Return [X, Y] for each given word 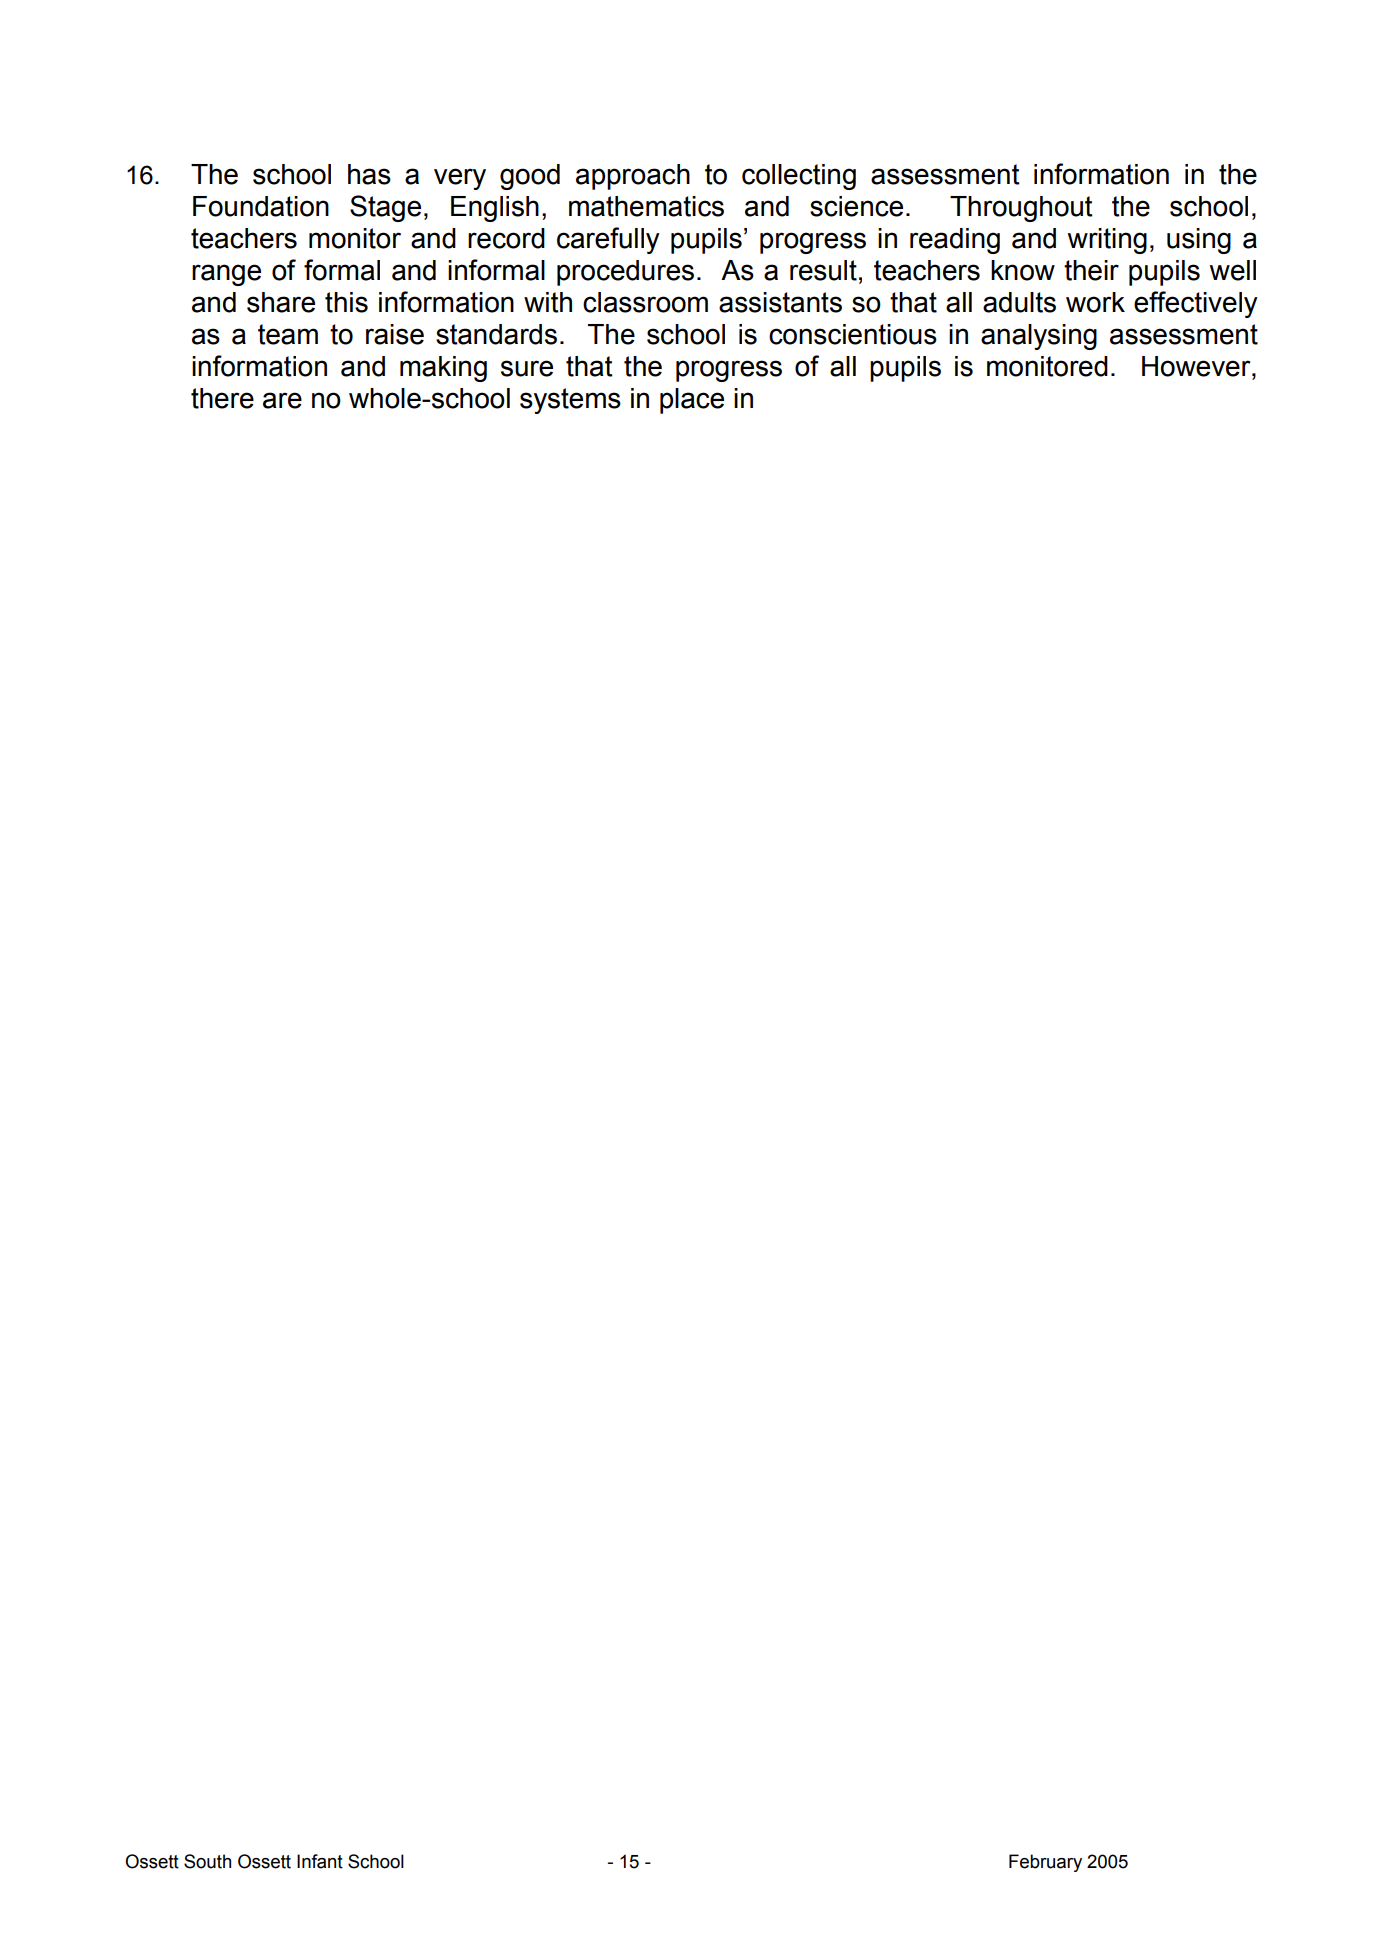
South [207, 1861]
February [1045, 1863]
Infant [320, 1861]
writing [1107, 241]
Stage [385, 208]
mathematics [646, 206]
